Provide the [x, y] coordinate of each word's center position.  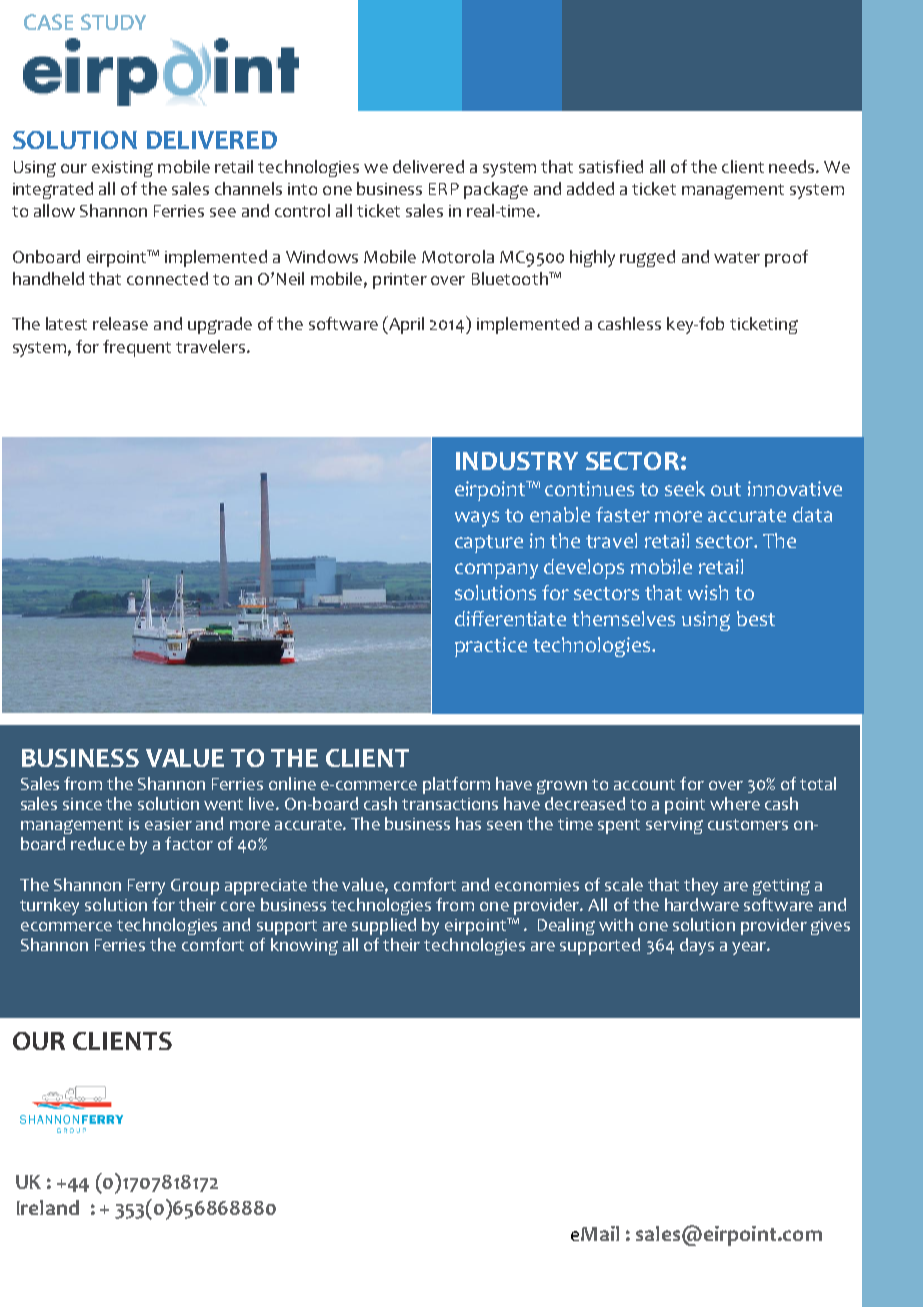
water [737, 257]
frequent [137, 348]
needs [793, 166]
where [735, 803]
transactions [450, 804]
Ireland [48, 1207]
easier [168, 824]
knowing [304, 946]
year [750, 948]
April [405, 325]
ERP [444, 189]
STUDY [113, 22]
